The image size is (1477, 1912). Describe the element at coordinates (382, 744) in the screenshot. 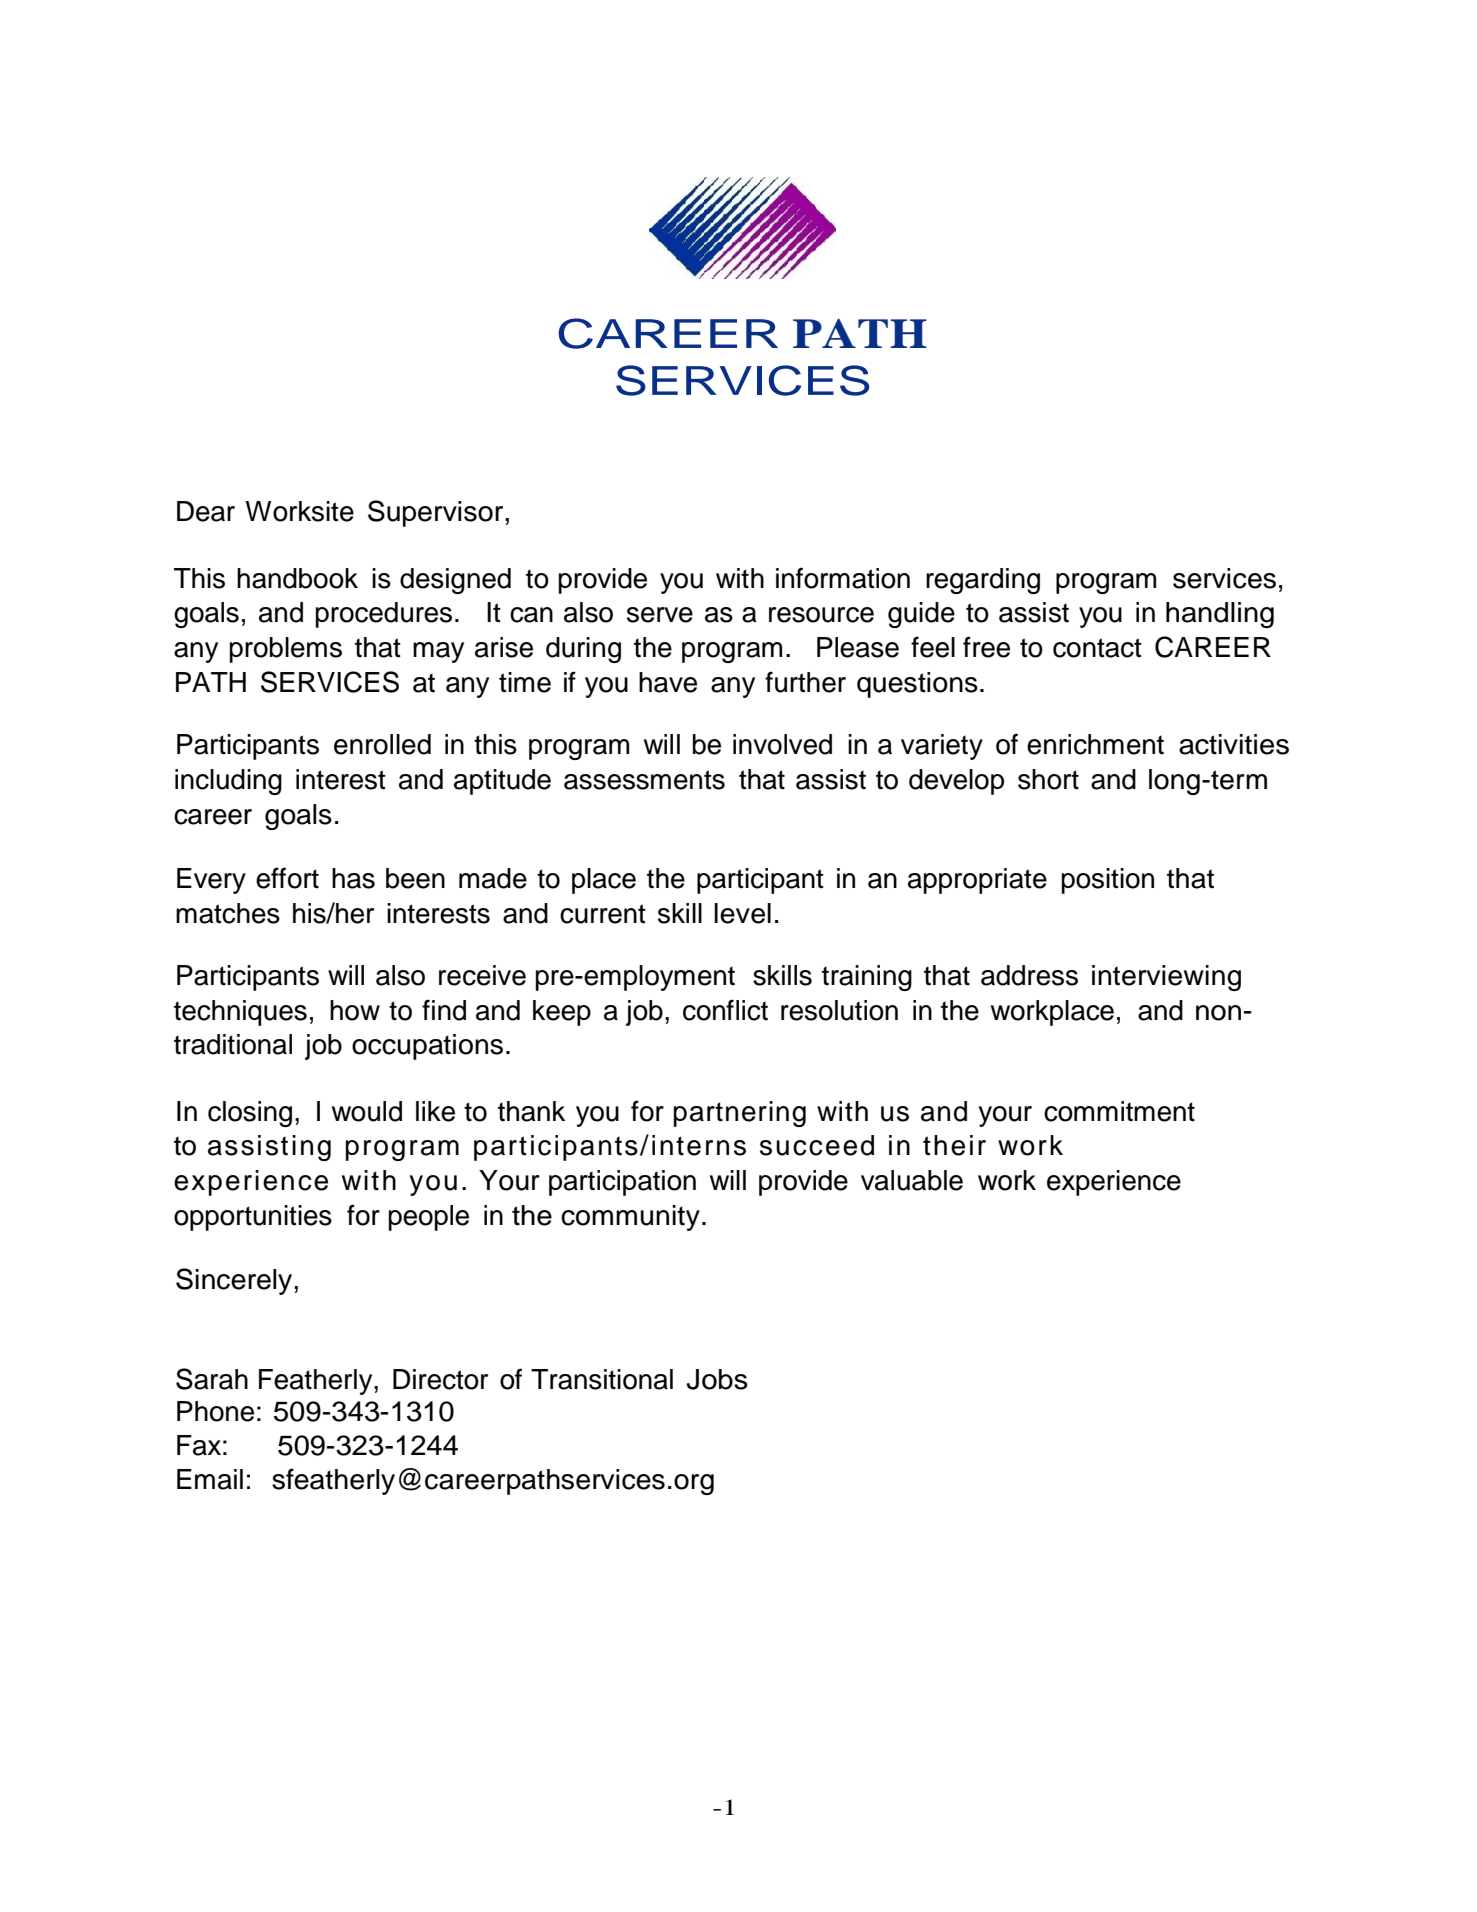

I see `enrolled` at that location.
